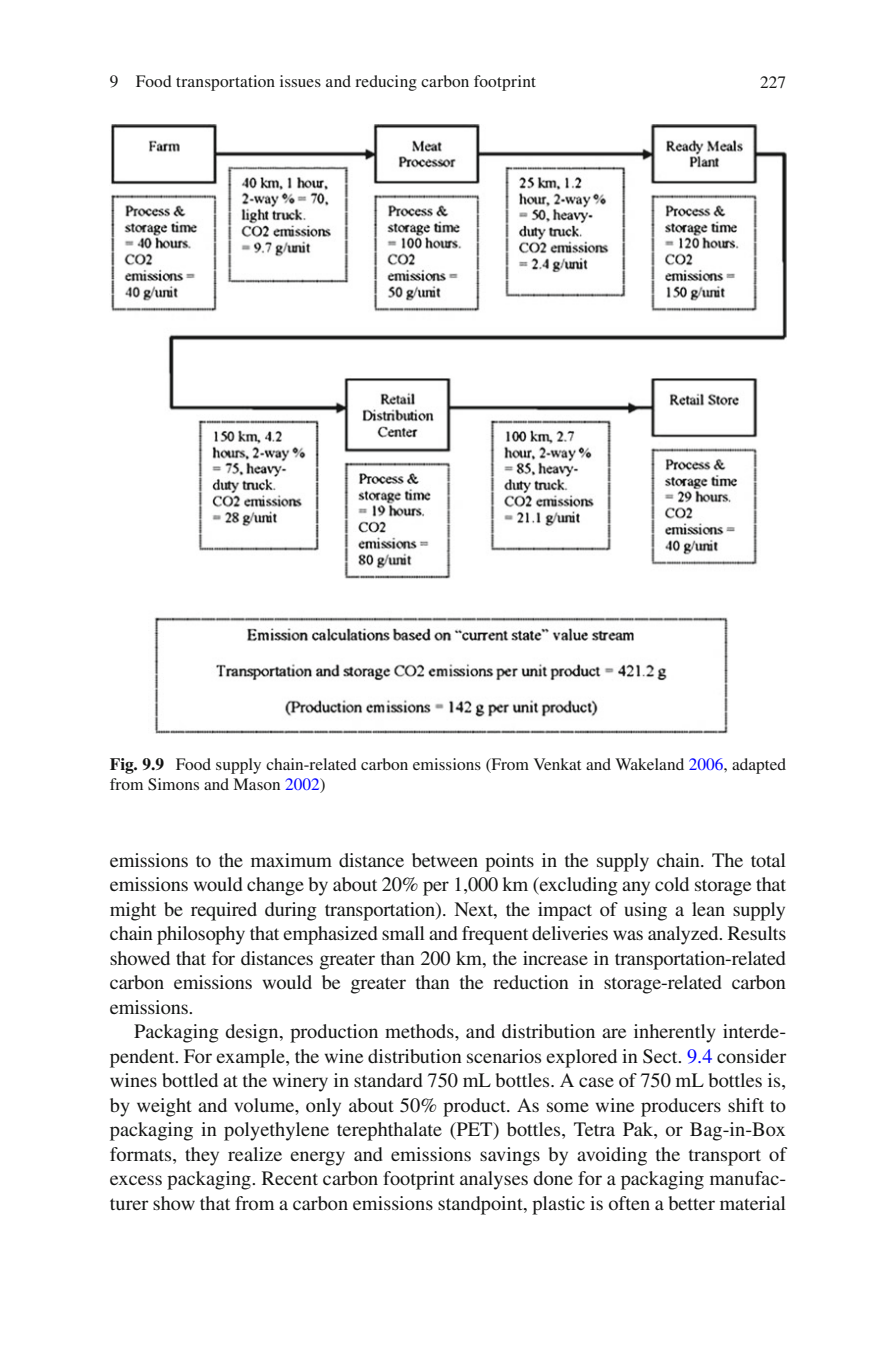 This page has width=896, height=1359. I want to click on adapted, so click(759, 766).
